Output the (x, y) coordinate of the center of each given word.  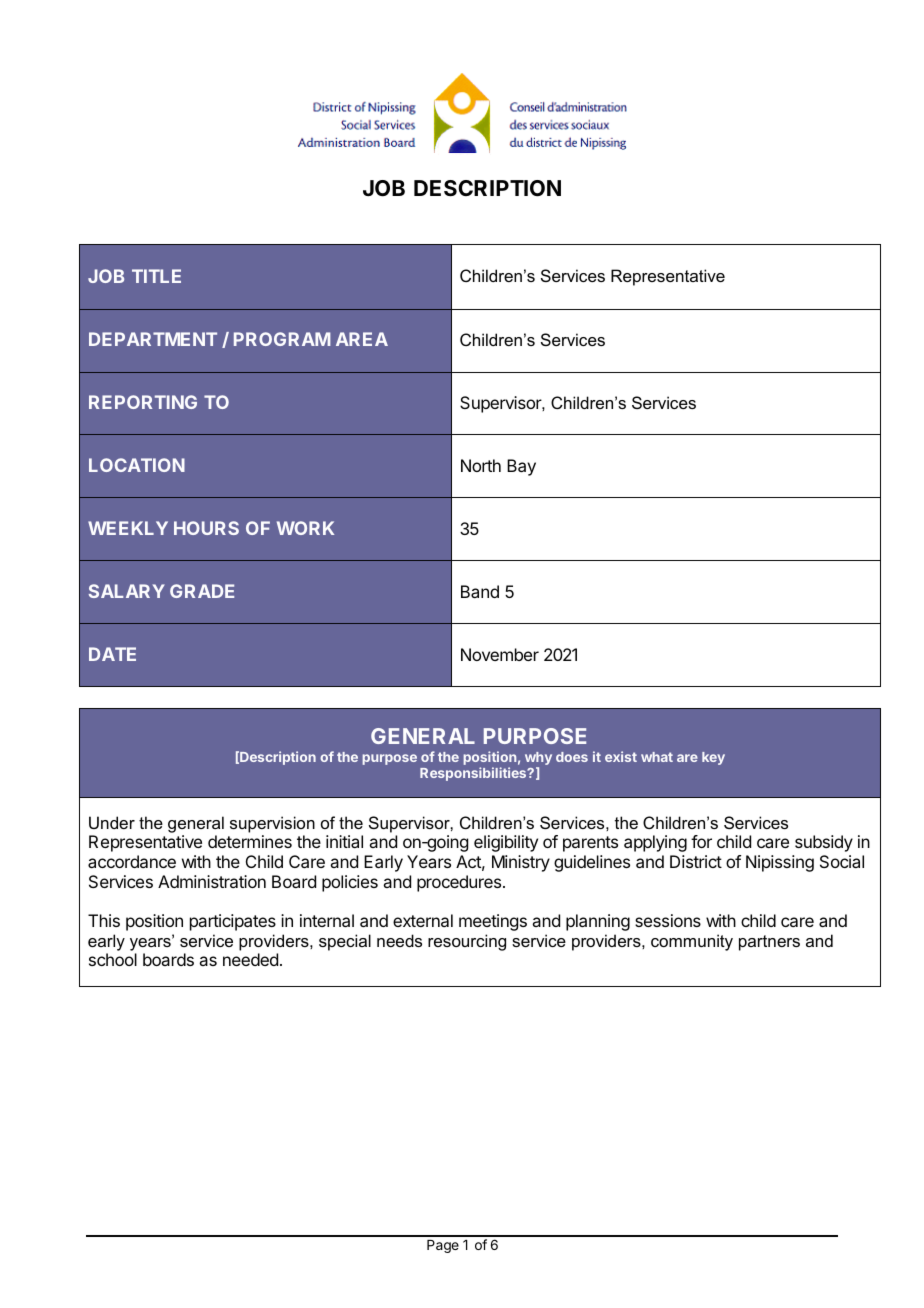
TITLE (156, 276)
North (481, 465)
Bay (521, 467)
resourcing (467, 942)
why (538, 760)
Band (480, 591)
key (713, 758)
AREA (362, 339)
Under (112, 822)
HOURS (206, 528)
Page (443, 1246)
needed (250, 959)
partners (769, 943)
